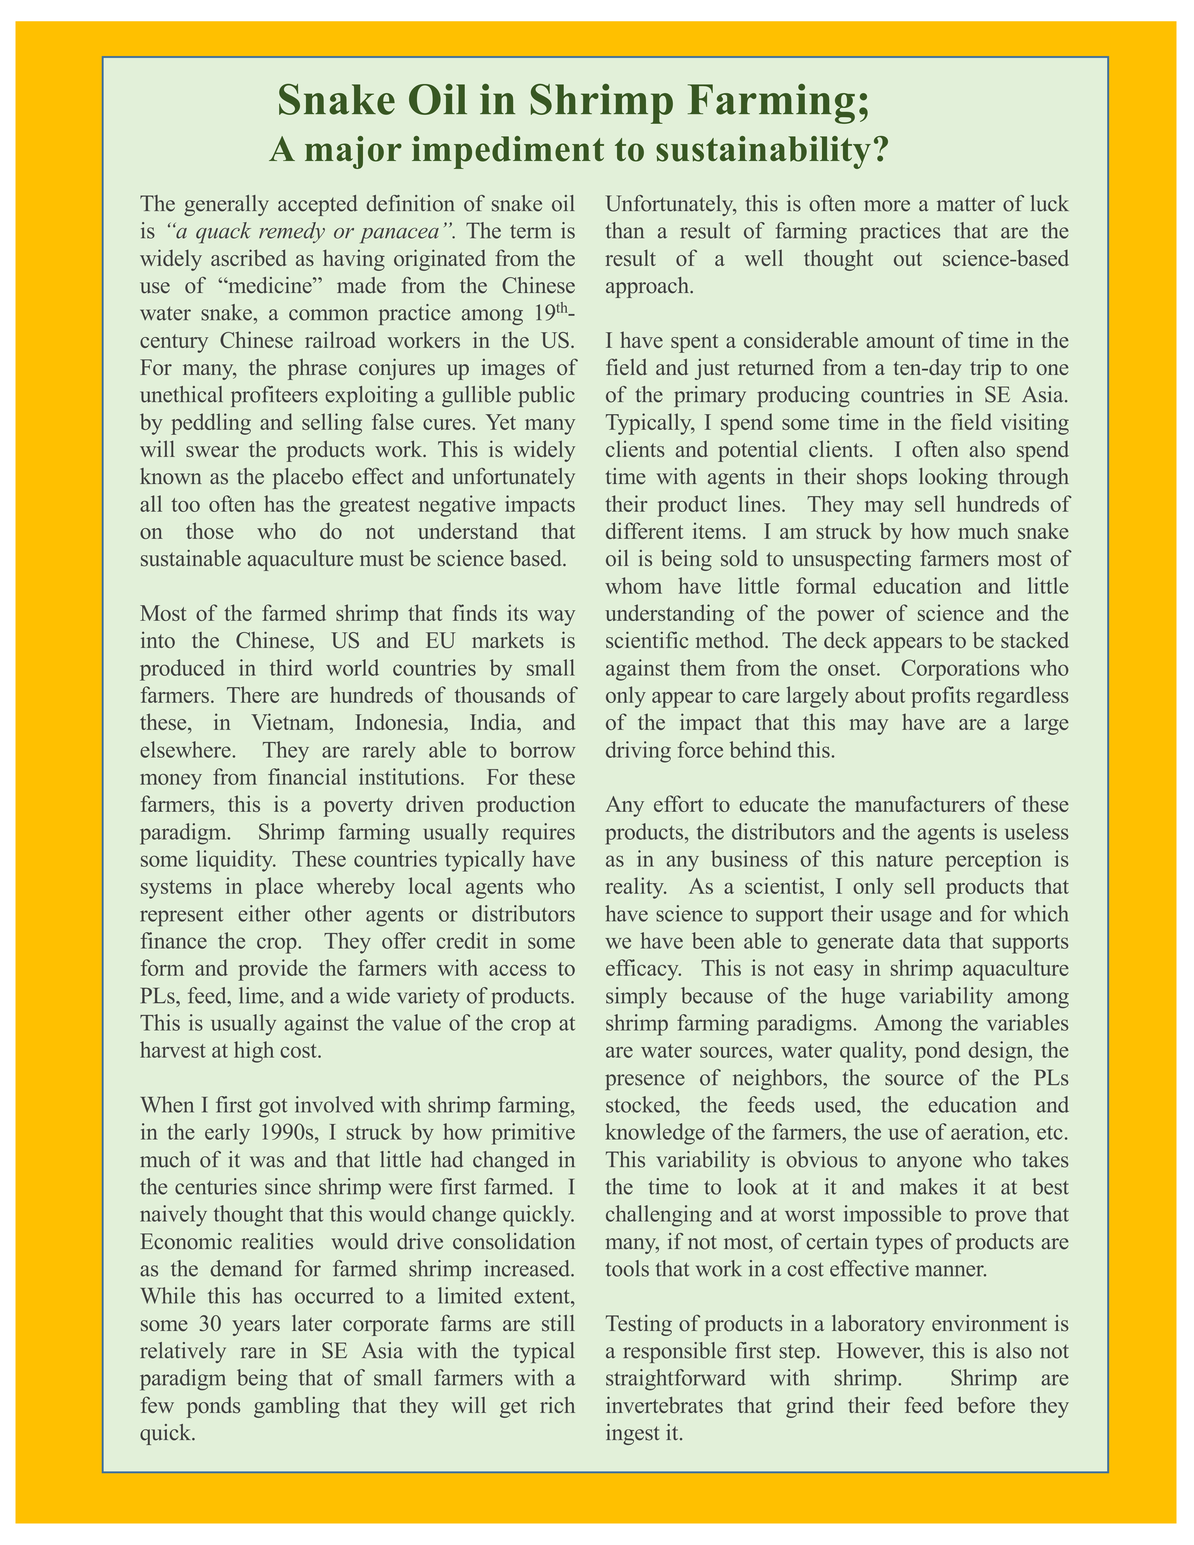 This screenshot has height=1545, width=1194. What do you see at coordinates (226, 205) in the screenshot?
I see `generally` at bounding box center [226, 205].
